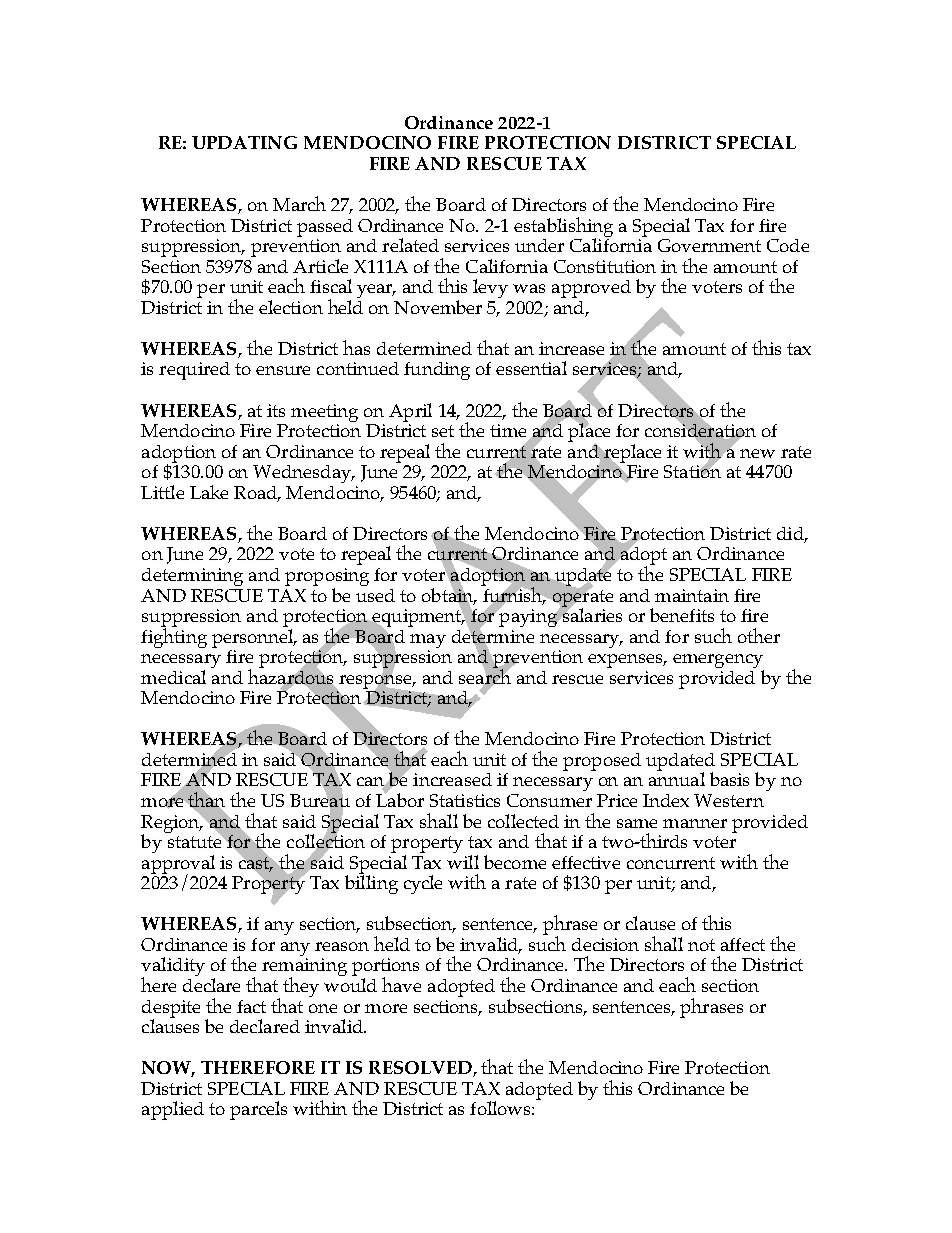 Image resolution: width=952 pixels, height=1233 pixels. I want to click on establishing, so click(563, 228).
